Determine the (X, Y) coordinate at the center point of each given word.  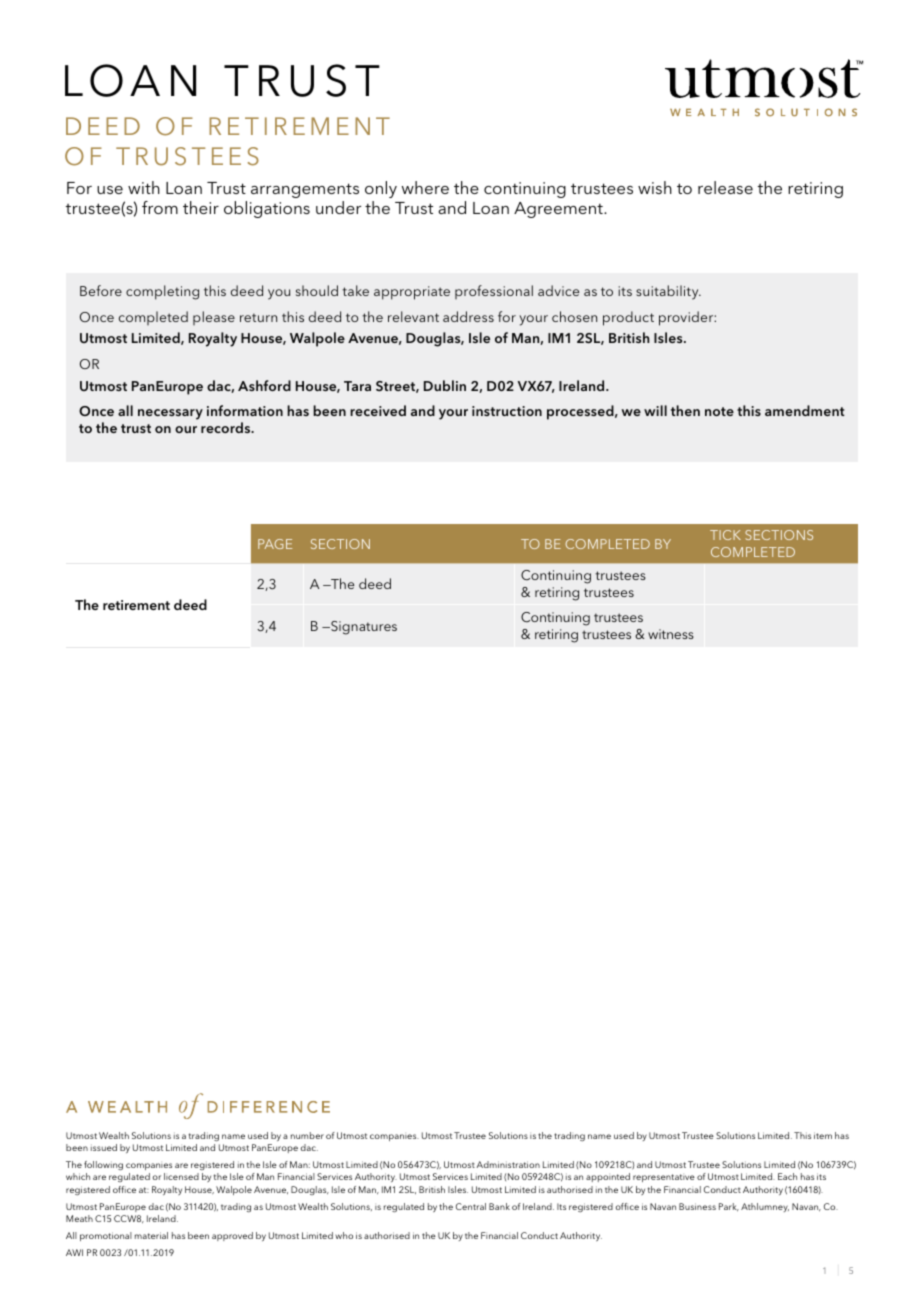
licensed (181, 1176)
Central (471, 1206)
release (725, 187)
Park (729, 1207)
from (160, 207)
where (425, 187)
